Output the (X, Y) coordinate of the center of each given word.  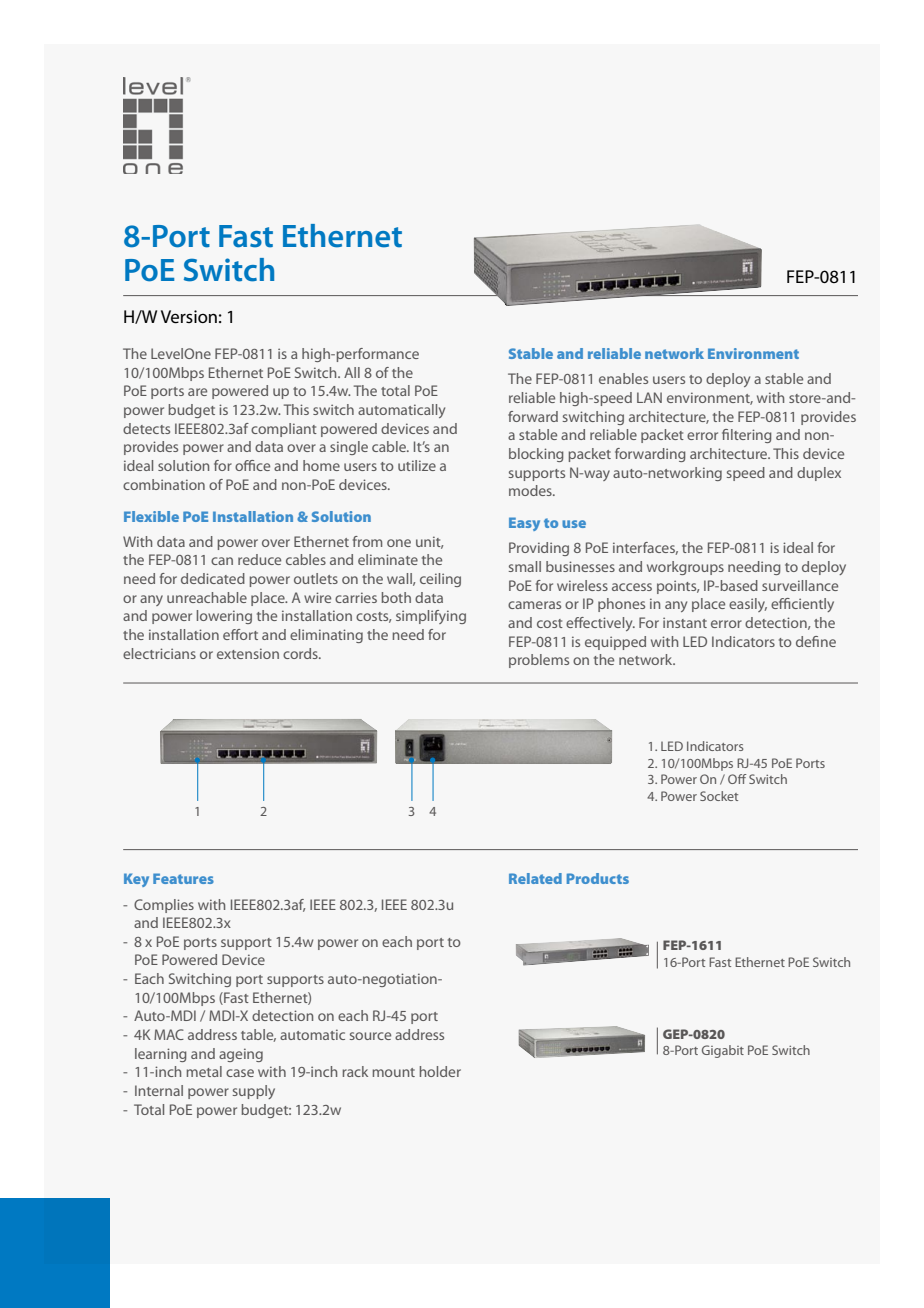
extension (248, 653)
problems (539, 661)
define (816, 641)
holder (440, 1071)
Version (189, 317)
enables (623, 378)
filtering (747, 436)
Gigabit (723, 1051)
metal (204, 1071)
